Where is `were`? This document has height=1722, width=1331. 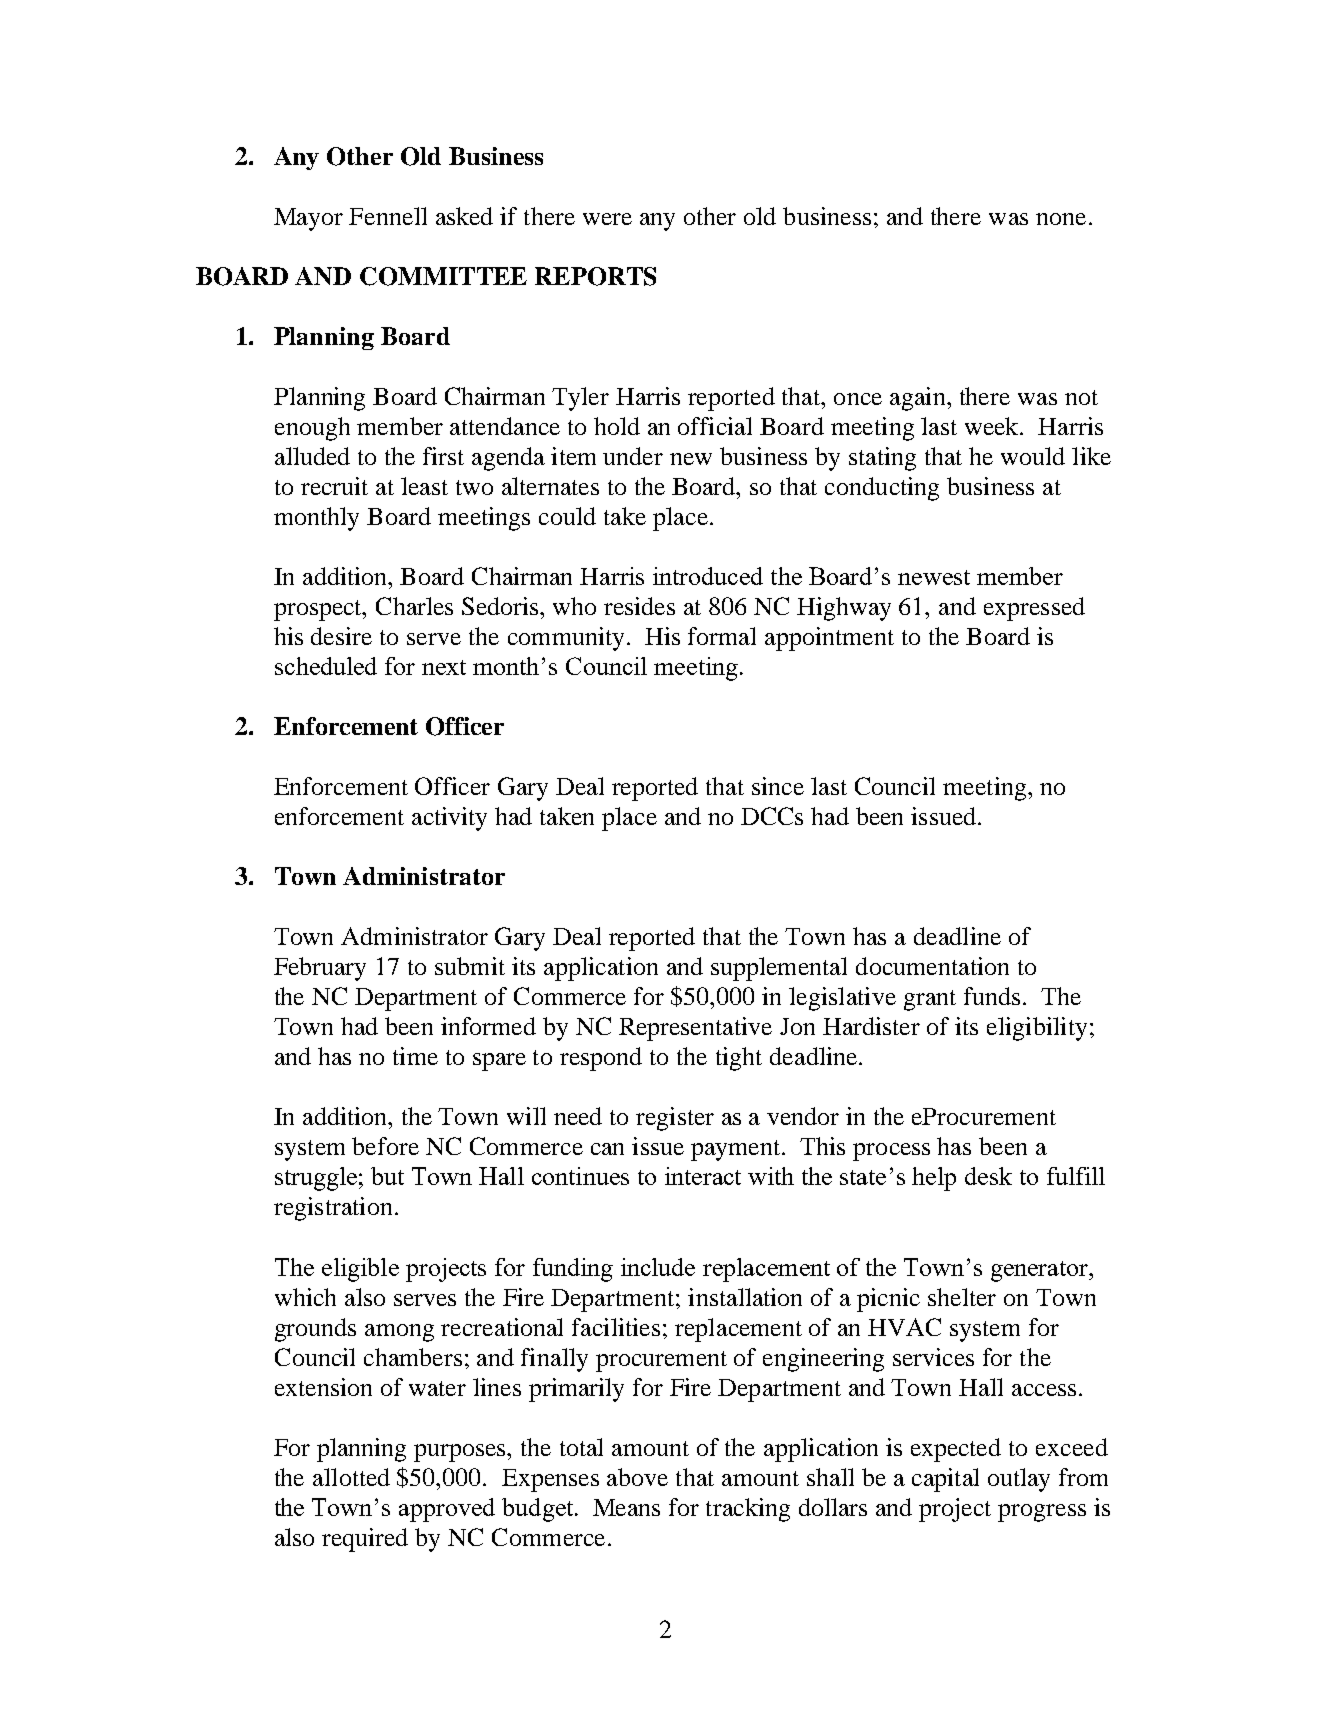 were is located at coordinates (607, 219).
